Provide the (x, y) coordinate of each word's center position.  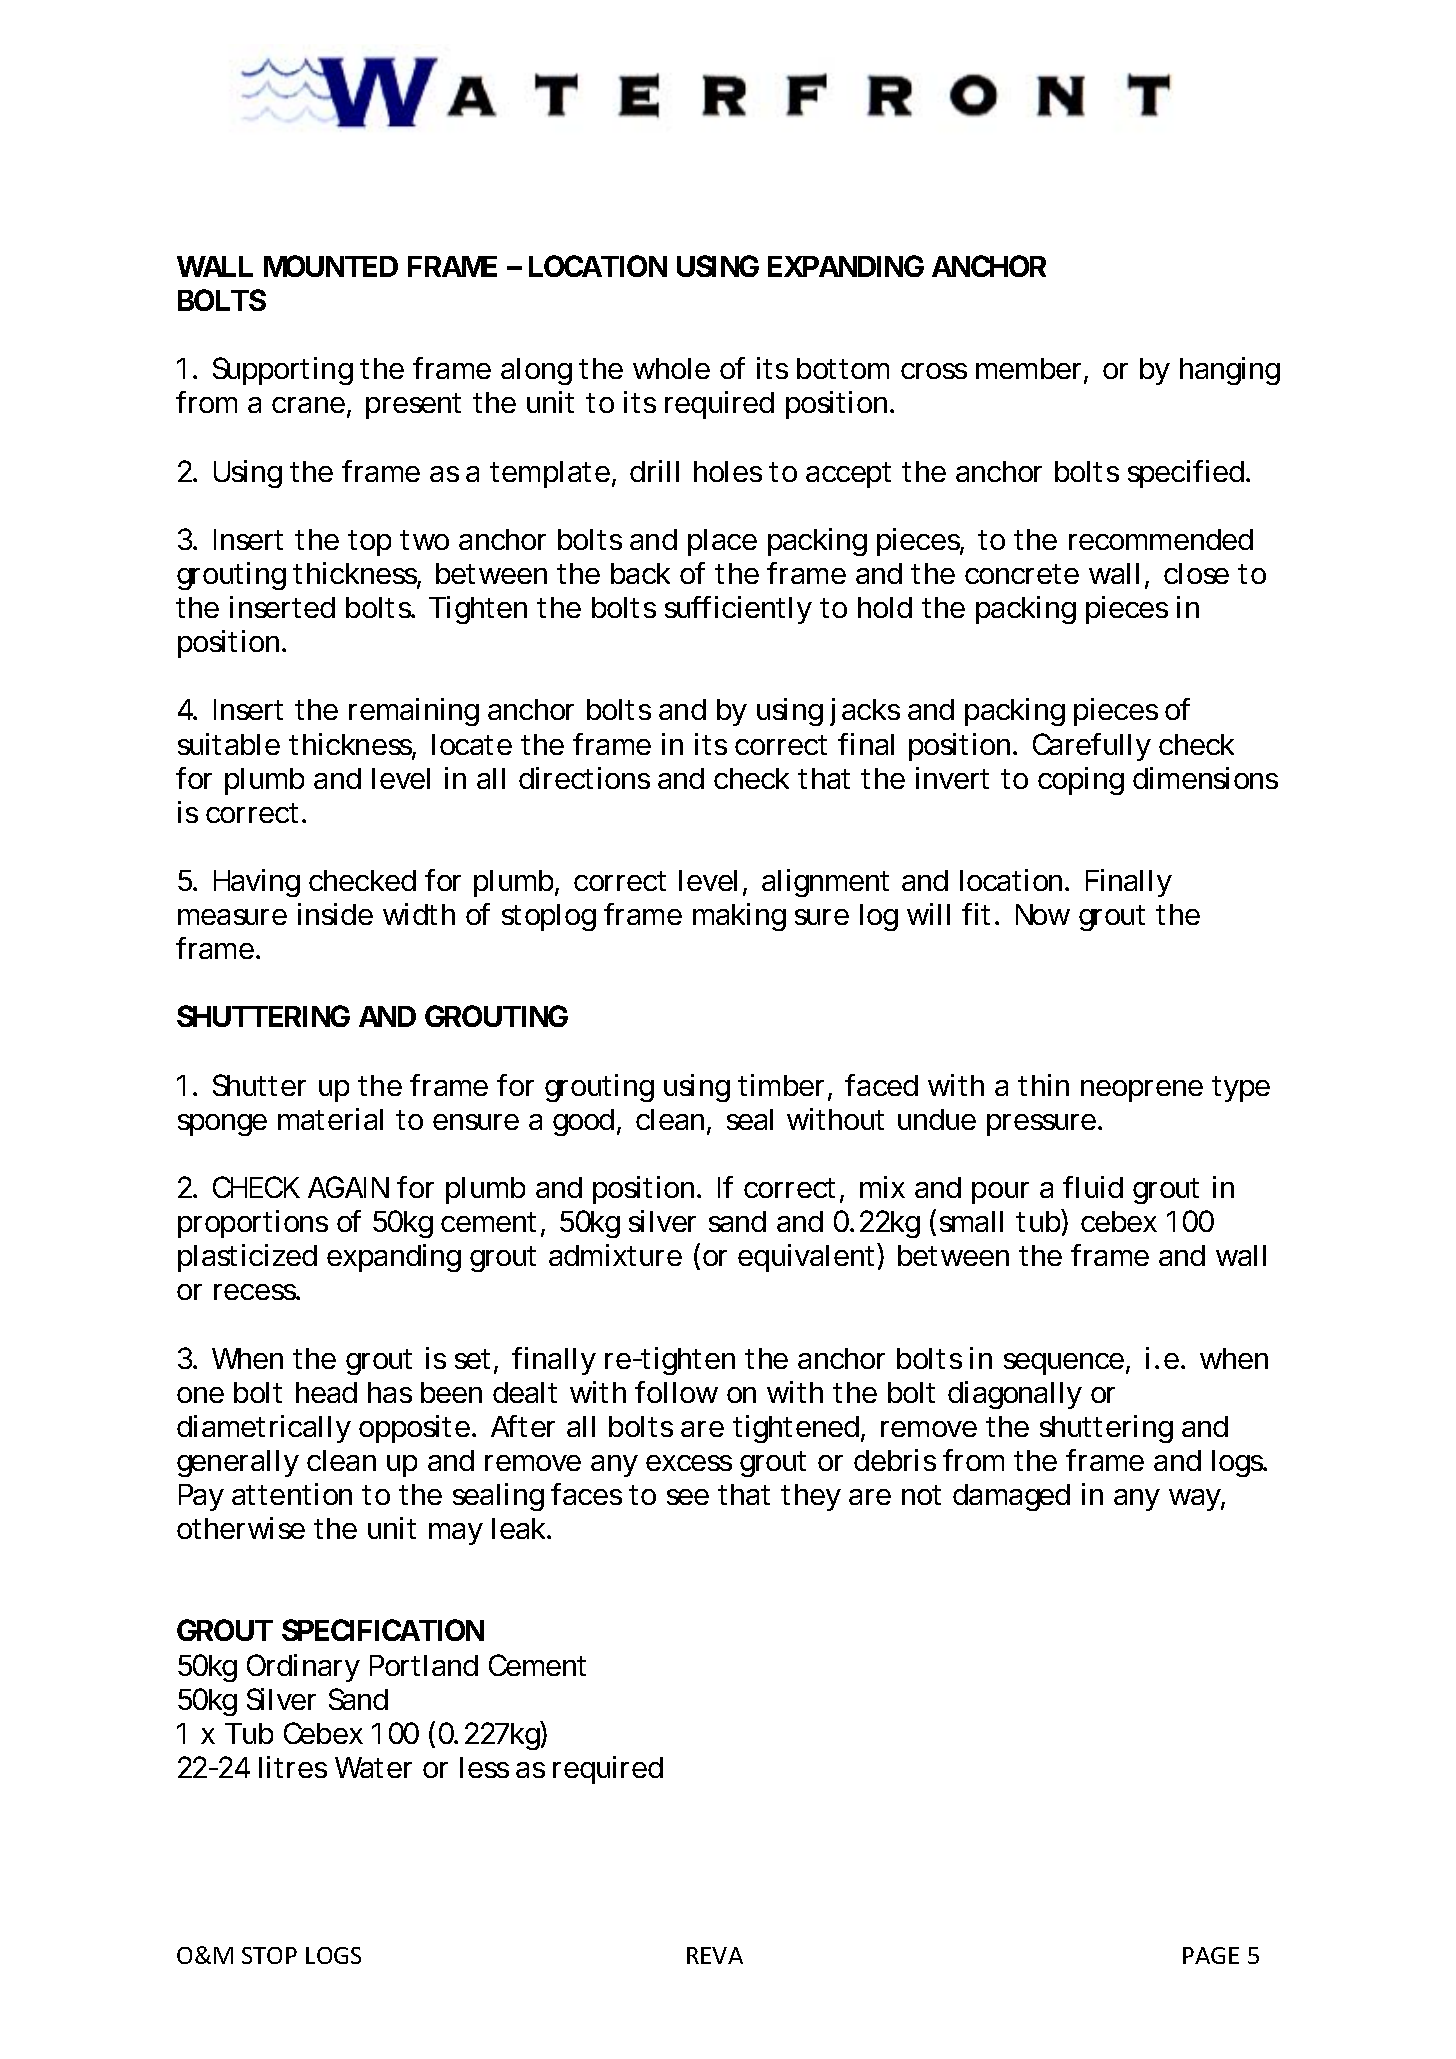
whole (671, 368)
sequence (1065, 1364)
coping (1081, 781)
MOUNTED (331, 266)
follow (676, 1392)
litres (293, 1767)
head (326, 1392)
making (739, 917)
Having (257, 883)
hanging (1230, 371)
